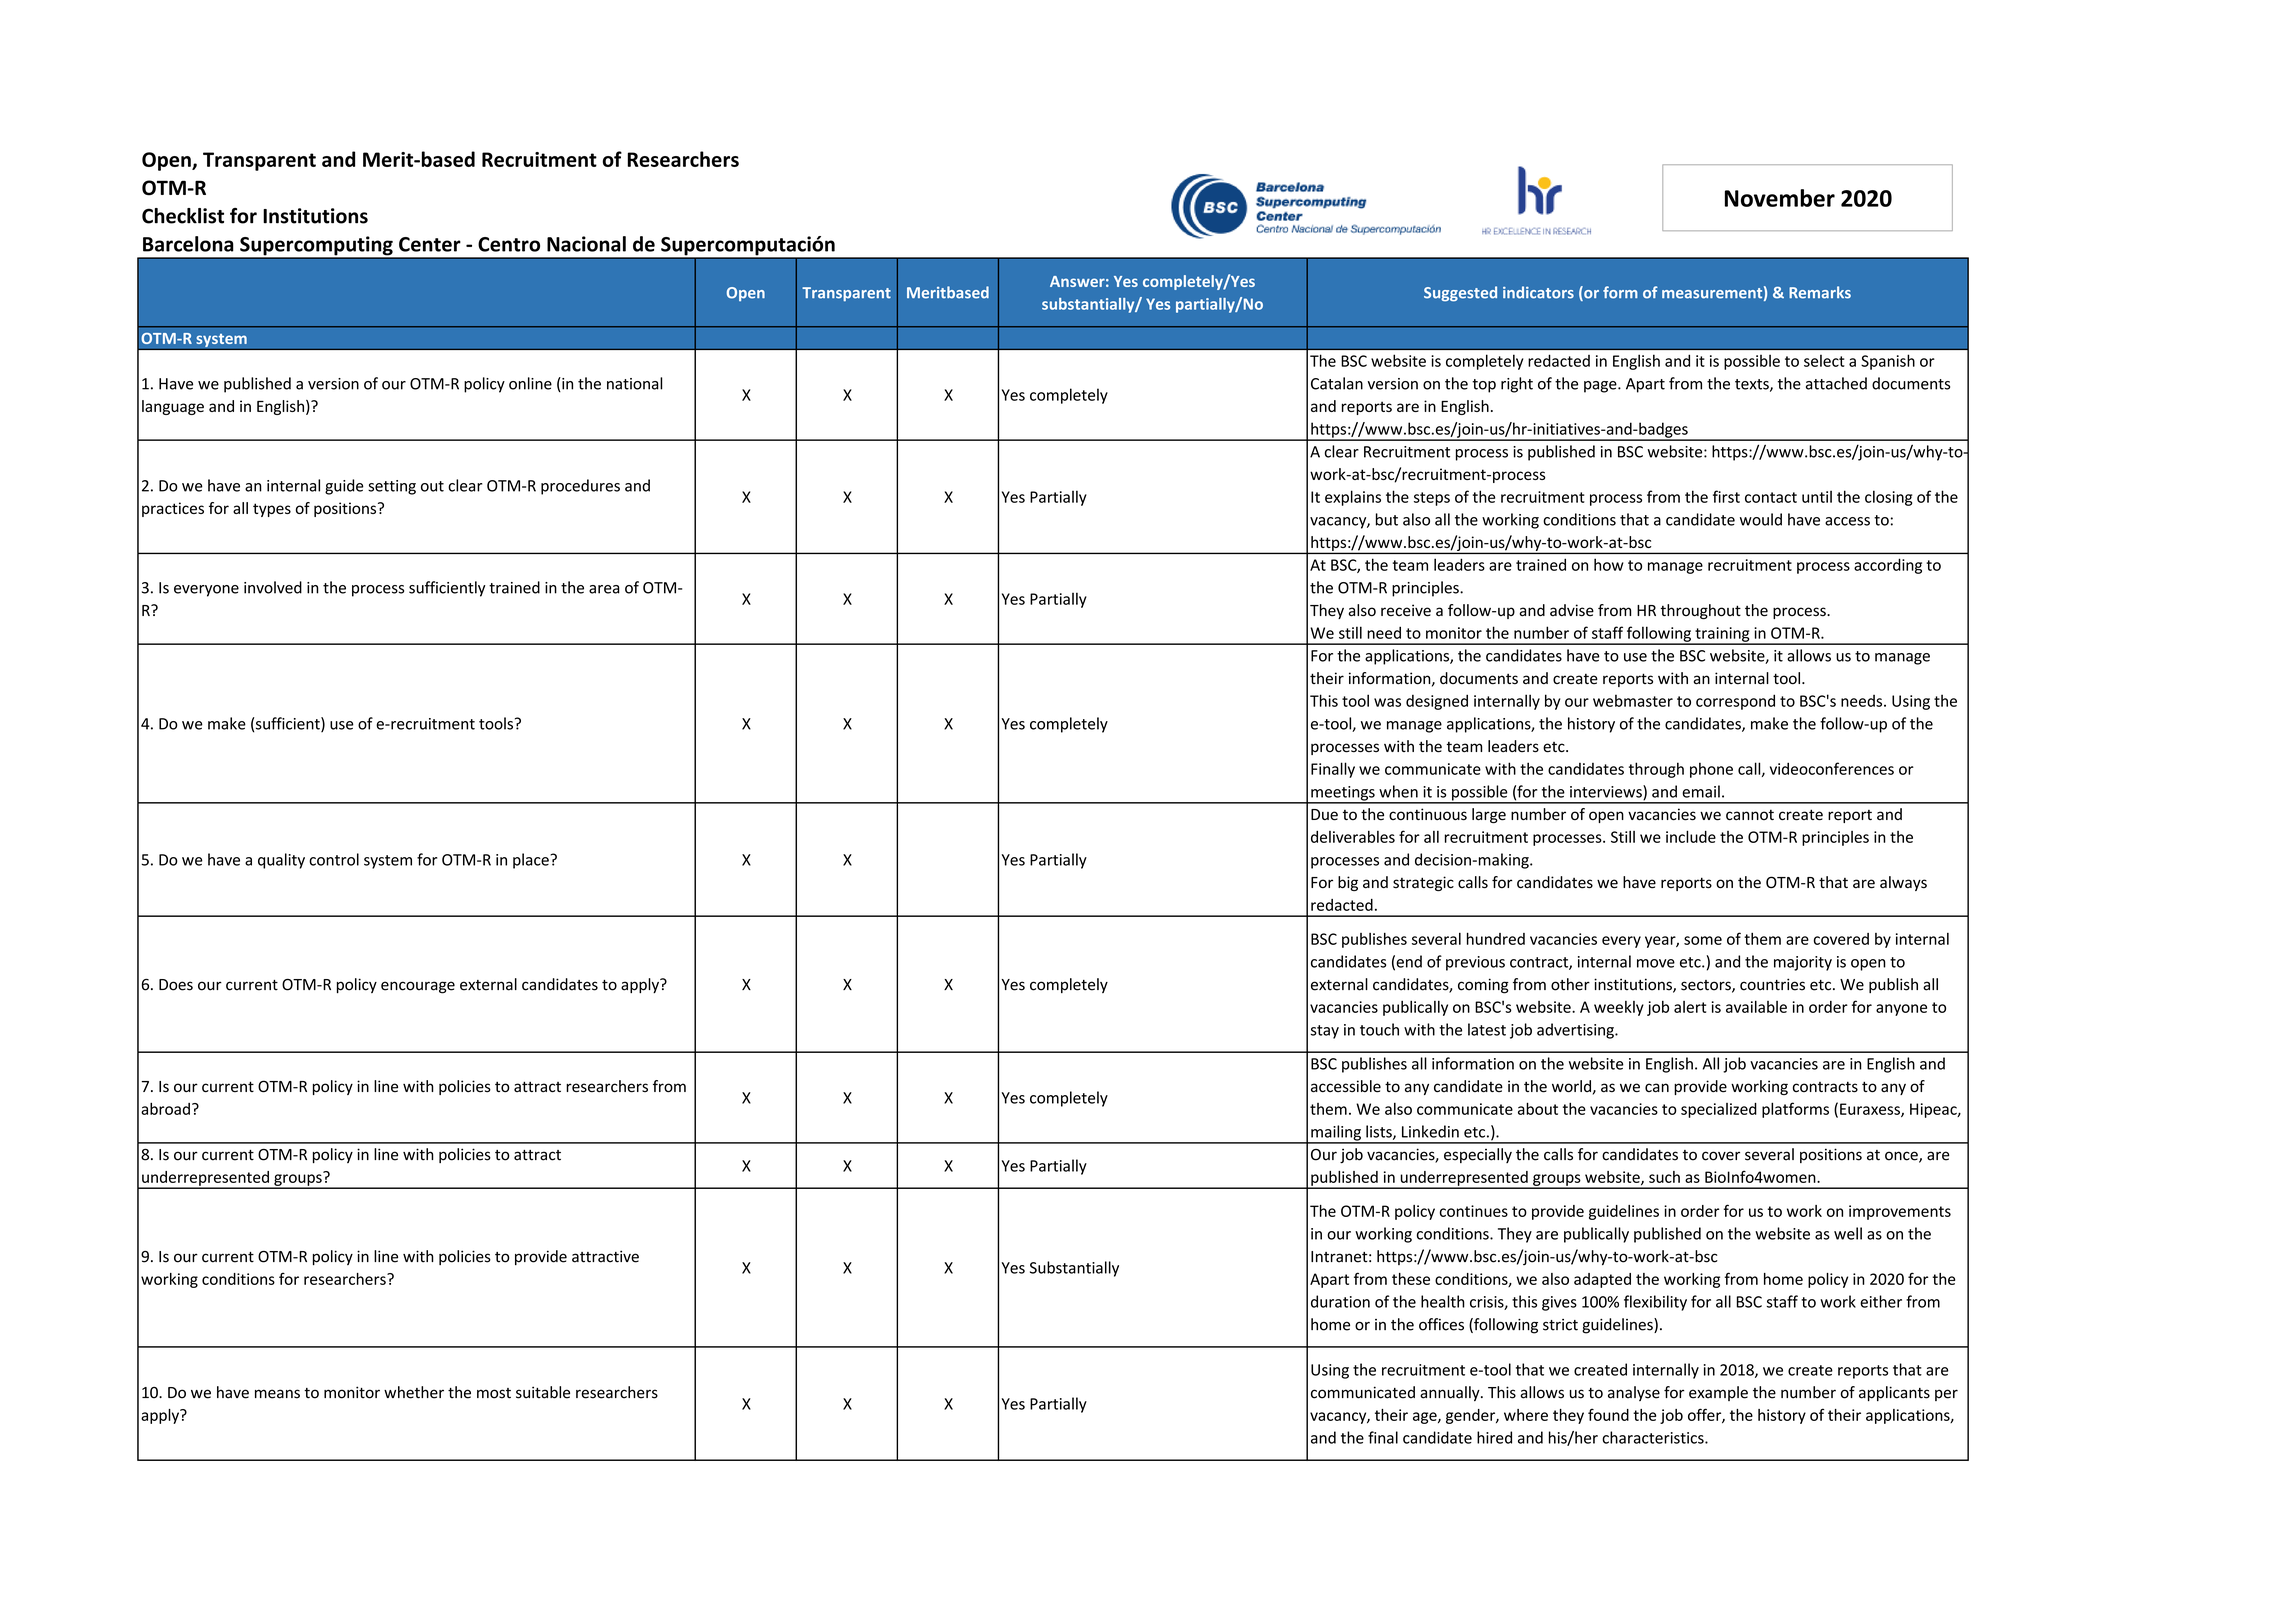 The width and height of the screenshot is (2273, 1606). I want to click on abroad, so click(165, 1108).
